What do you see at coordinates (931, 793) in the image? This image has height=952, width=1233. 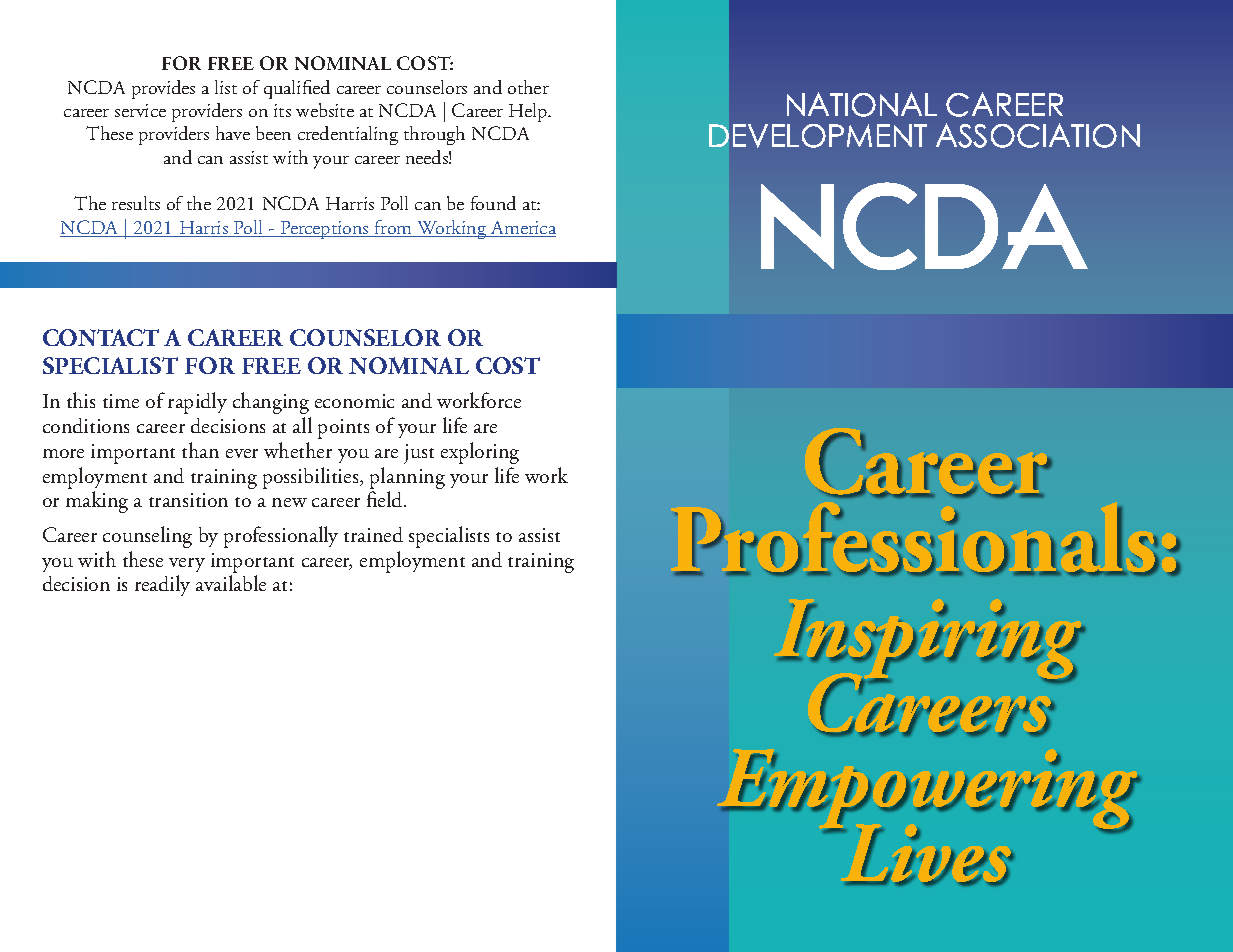 I see `Empowering` at bounding box center [931, 793].
